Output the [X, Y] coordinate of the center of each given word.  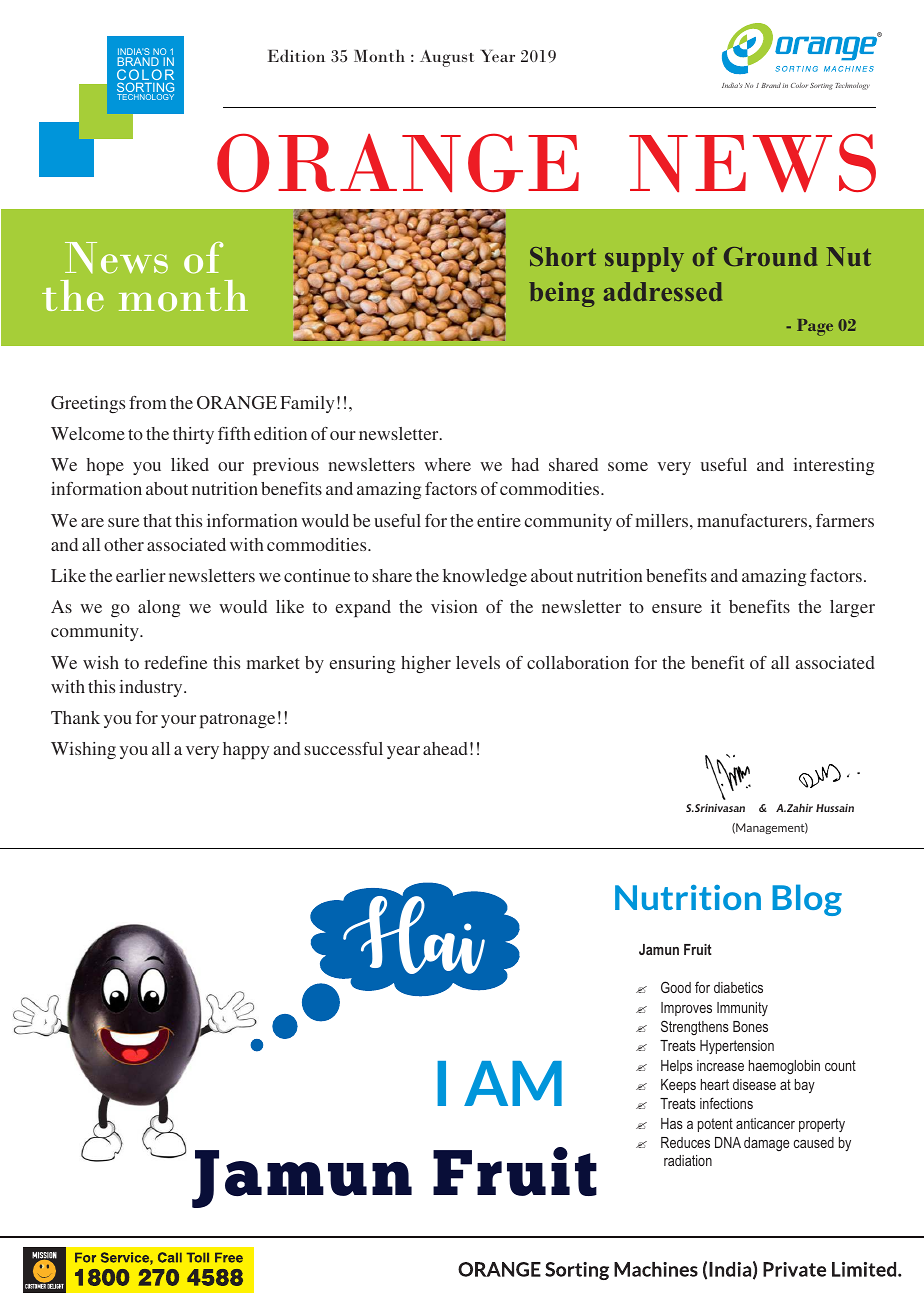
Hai [414, 933]
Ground [770, 256]
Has [672, 1123]
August [447, 58]
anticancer [765, 1123]
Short [563, 256]
